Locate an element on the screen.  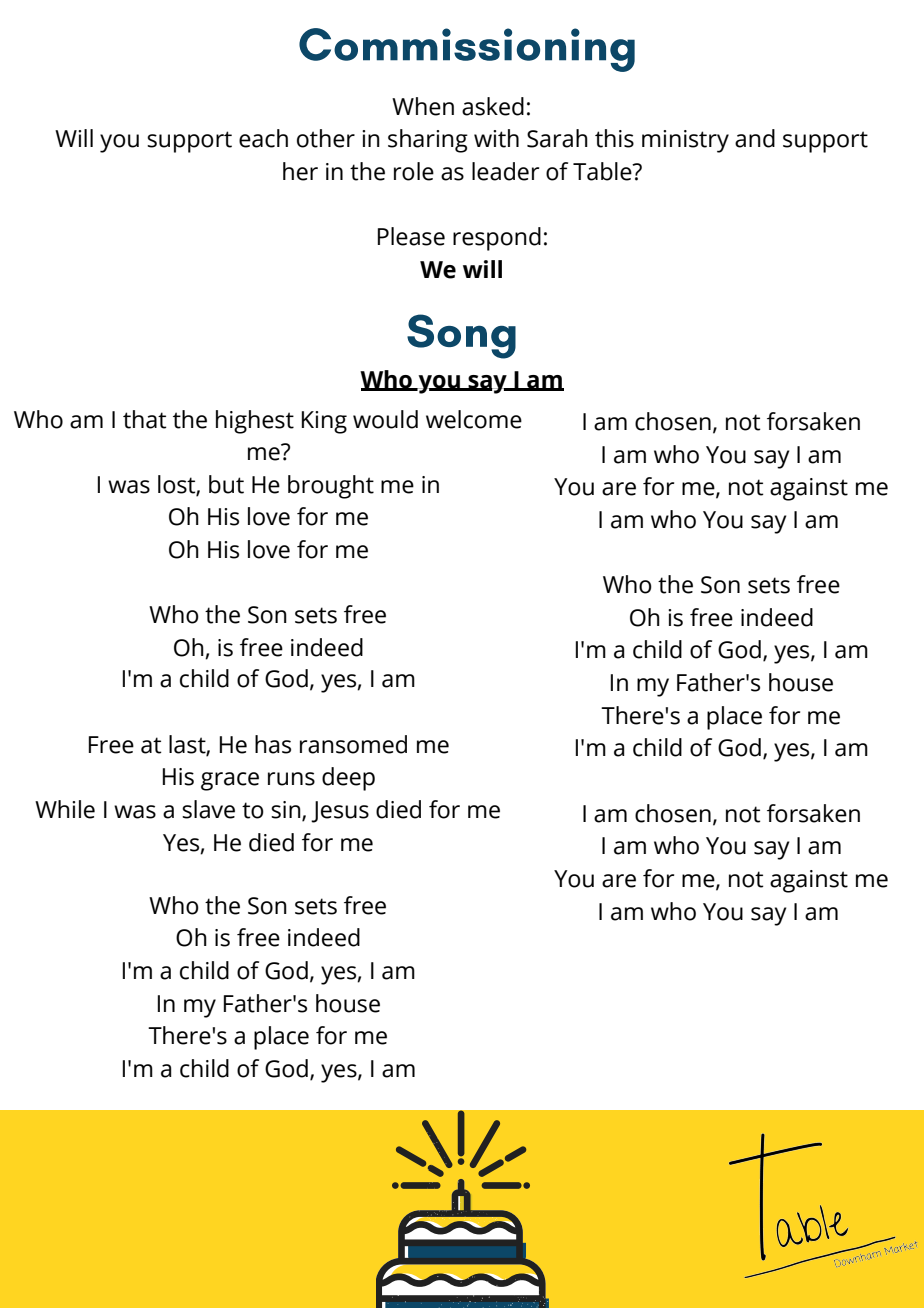
Jesus is located at coordinates (340, 812).
